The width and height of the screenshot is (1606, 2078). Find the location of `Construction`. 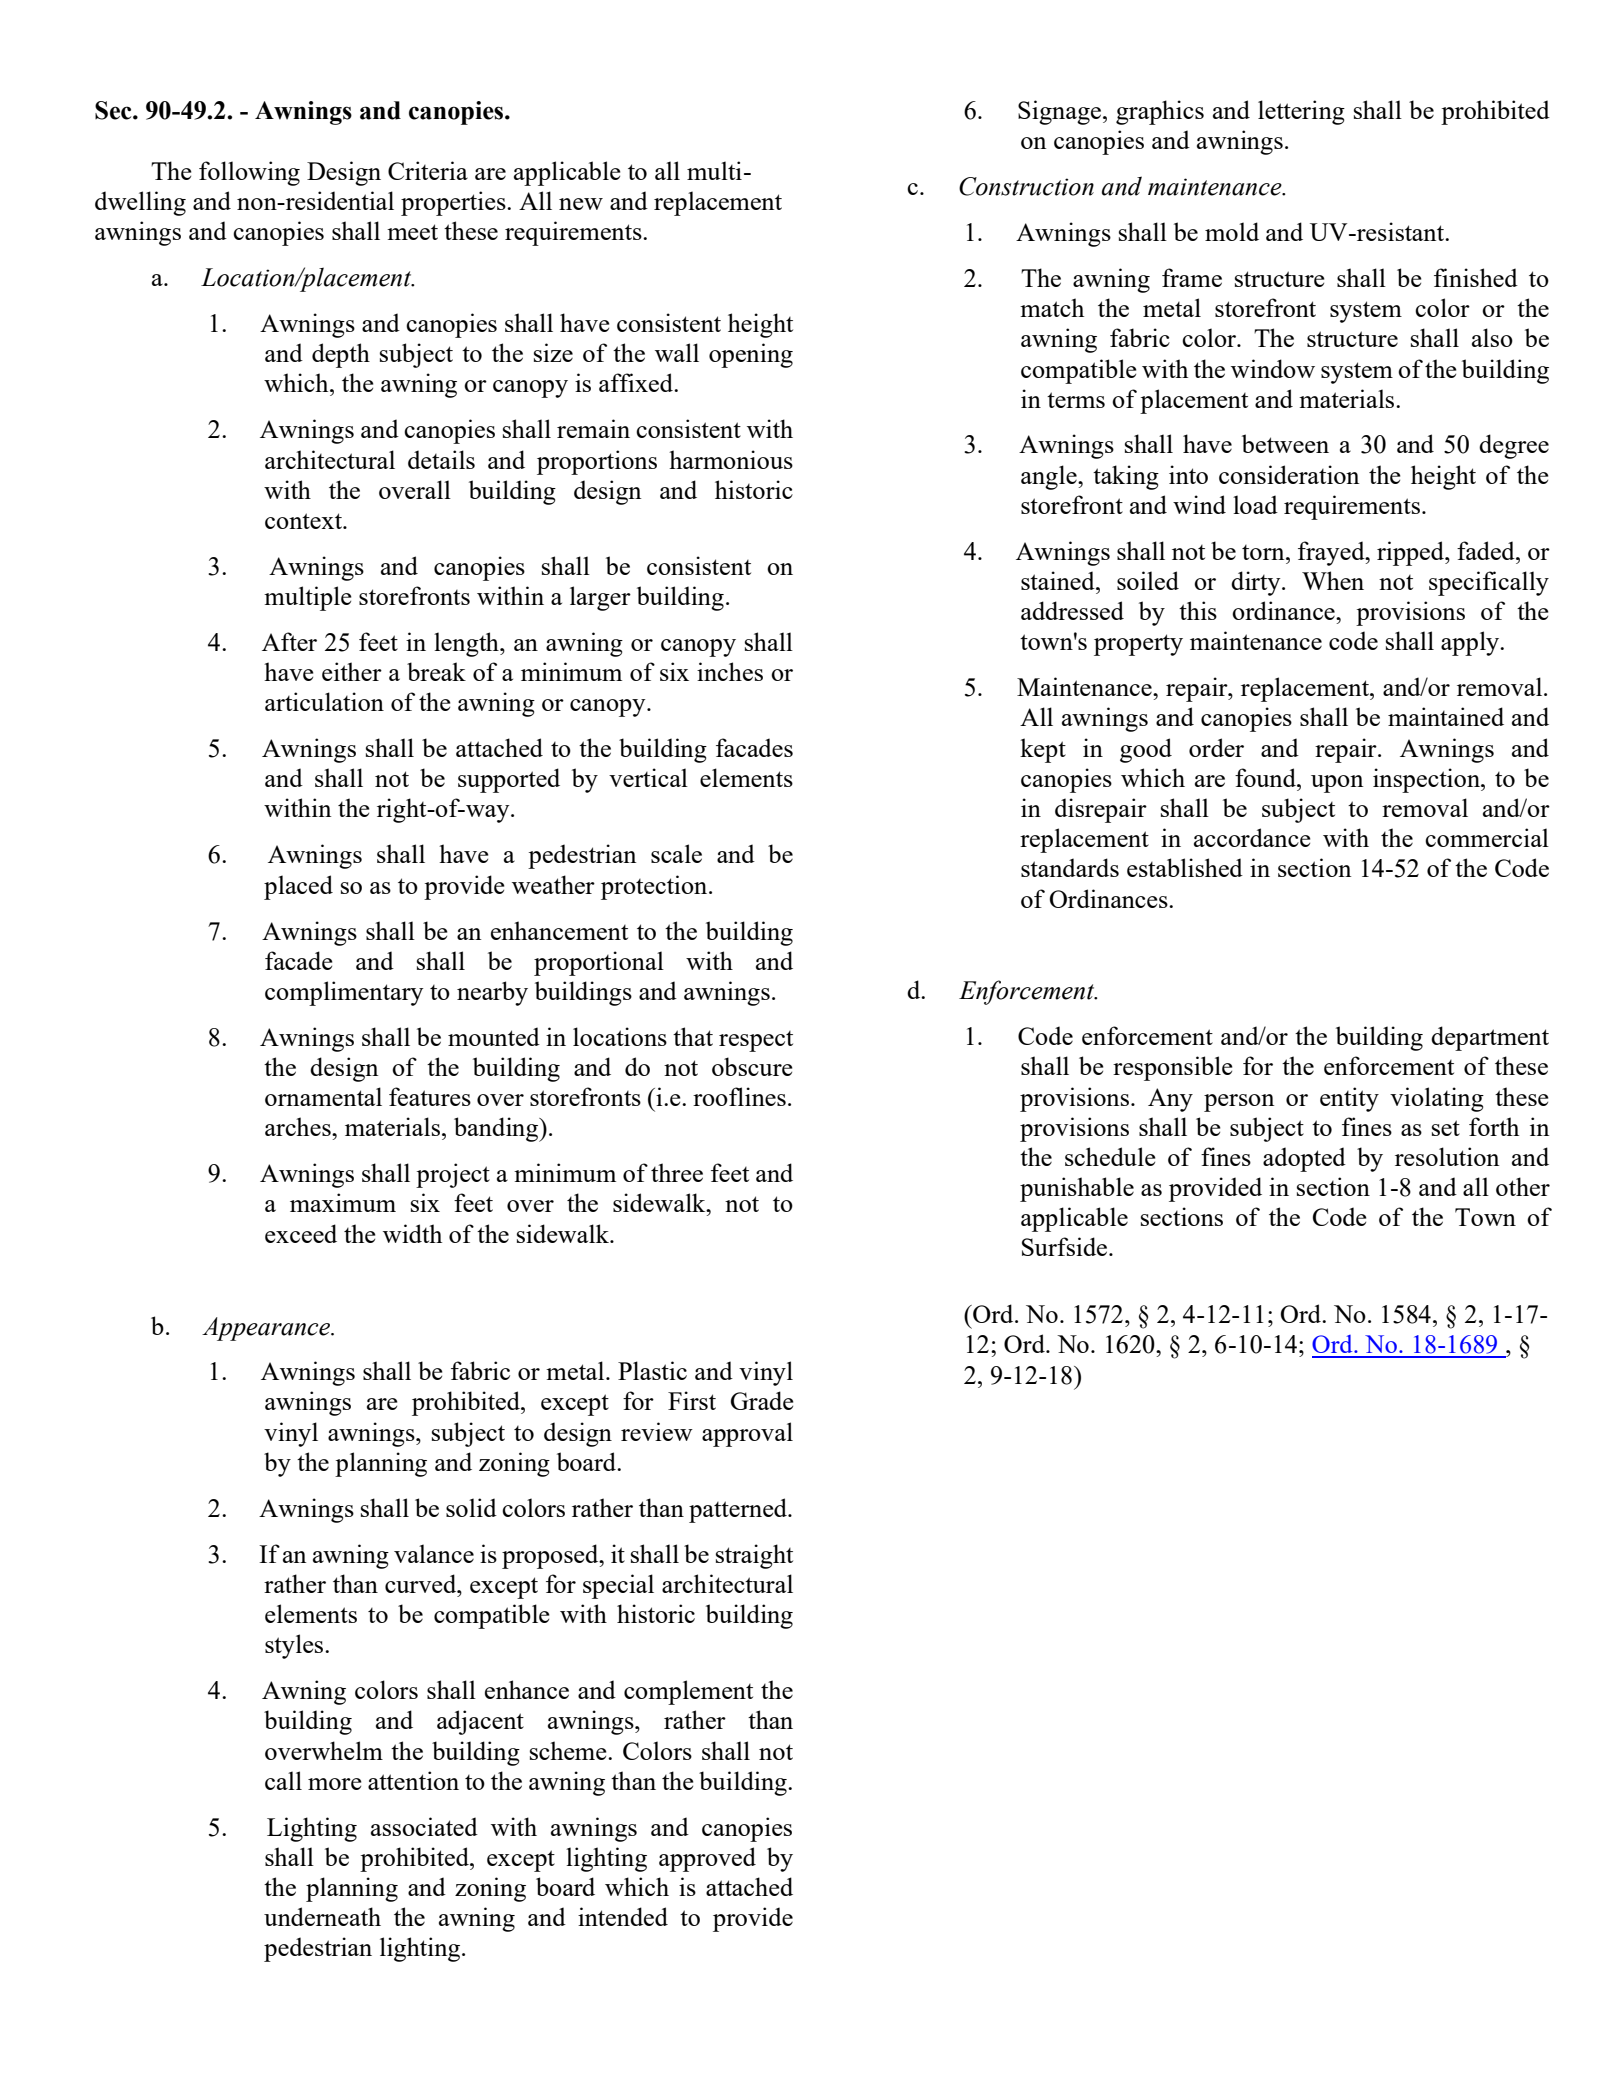

Construction is located at coordinates (1026, 186).
